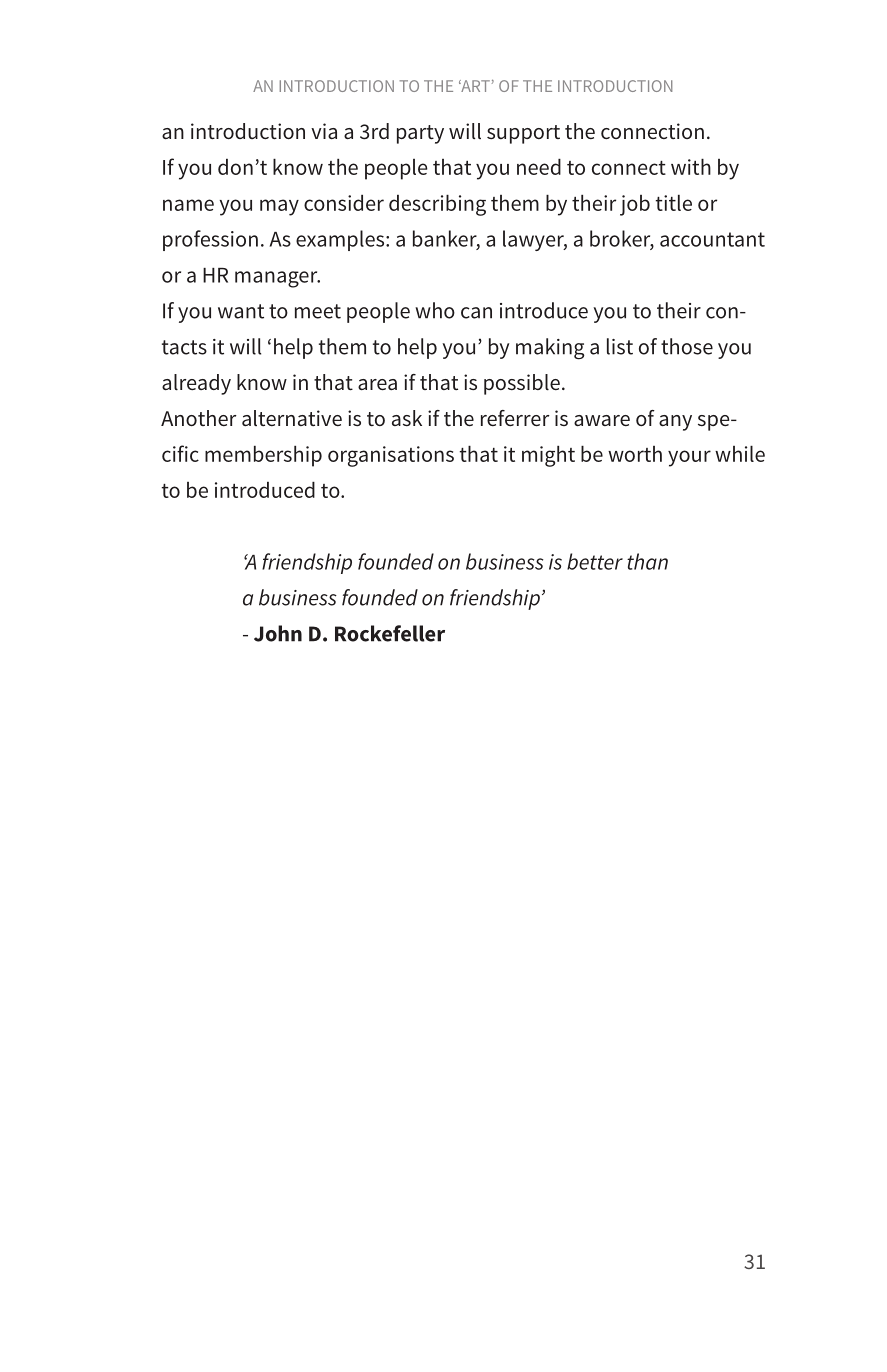  Describe the element at coordinates (196, 384) in the page. I see `already` at that location.
